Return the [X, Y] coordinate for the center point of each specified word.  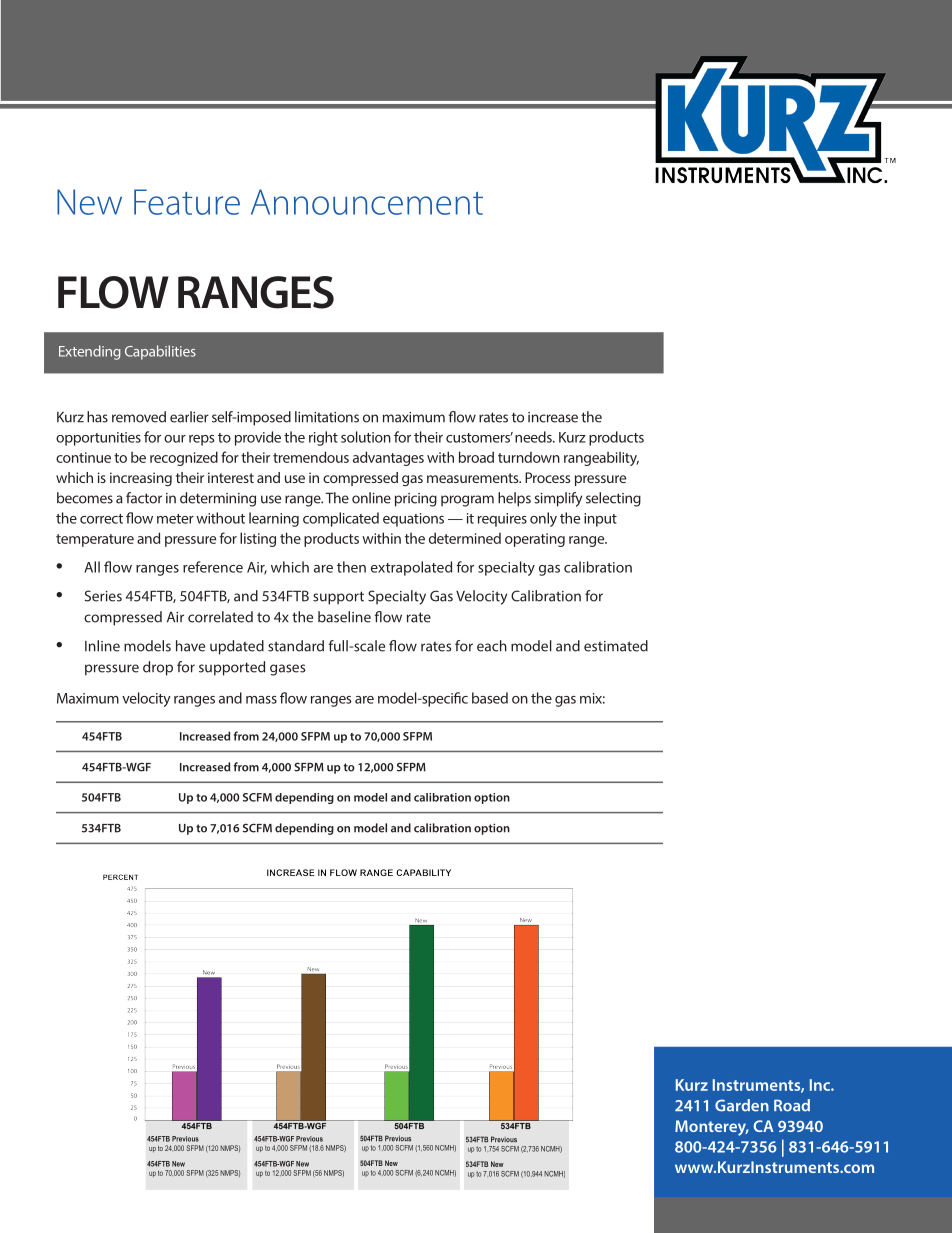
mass [261, 700]
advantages [388, 458]
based [490, 698]
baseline [344, 617]
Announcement [367, 202]
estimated [616, 646]
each [492, 646]
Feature [187, 202]
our [175, 439]
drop [158, 668]
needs [534, 437]
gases [287, 670]
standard [296, 646]
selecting [613, 499]
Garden [742, 1105]
